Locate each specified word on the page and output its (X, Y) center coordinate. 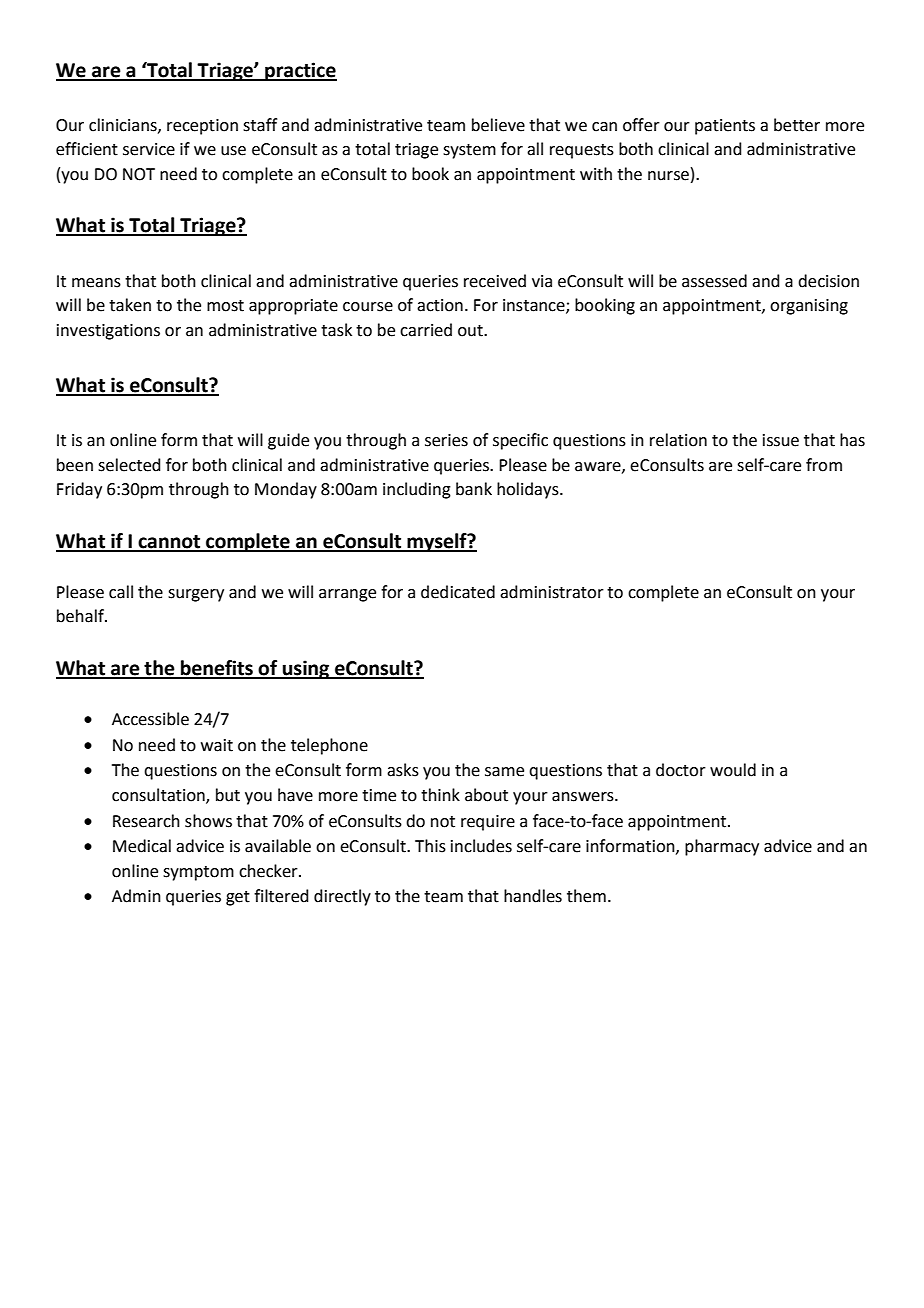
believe (498, 125)
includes (481, 846)
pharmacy (722, 847)
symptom (198, 873)
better (797, 125)
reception (202, 127)
